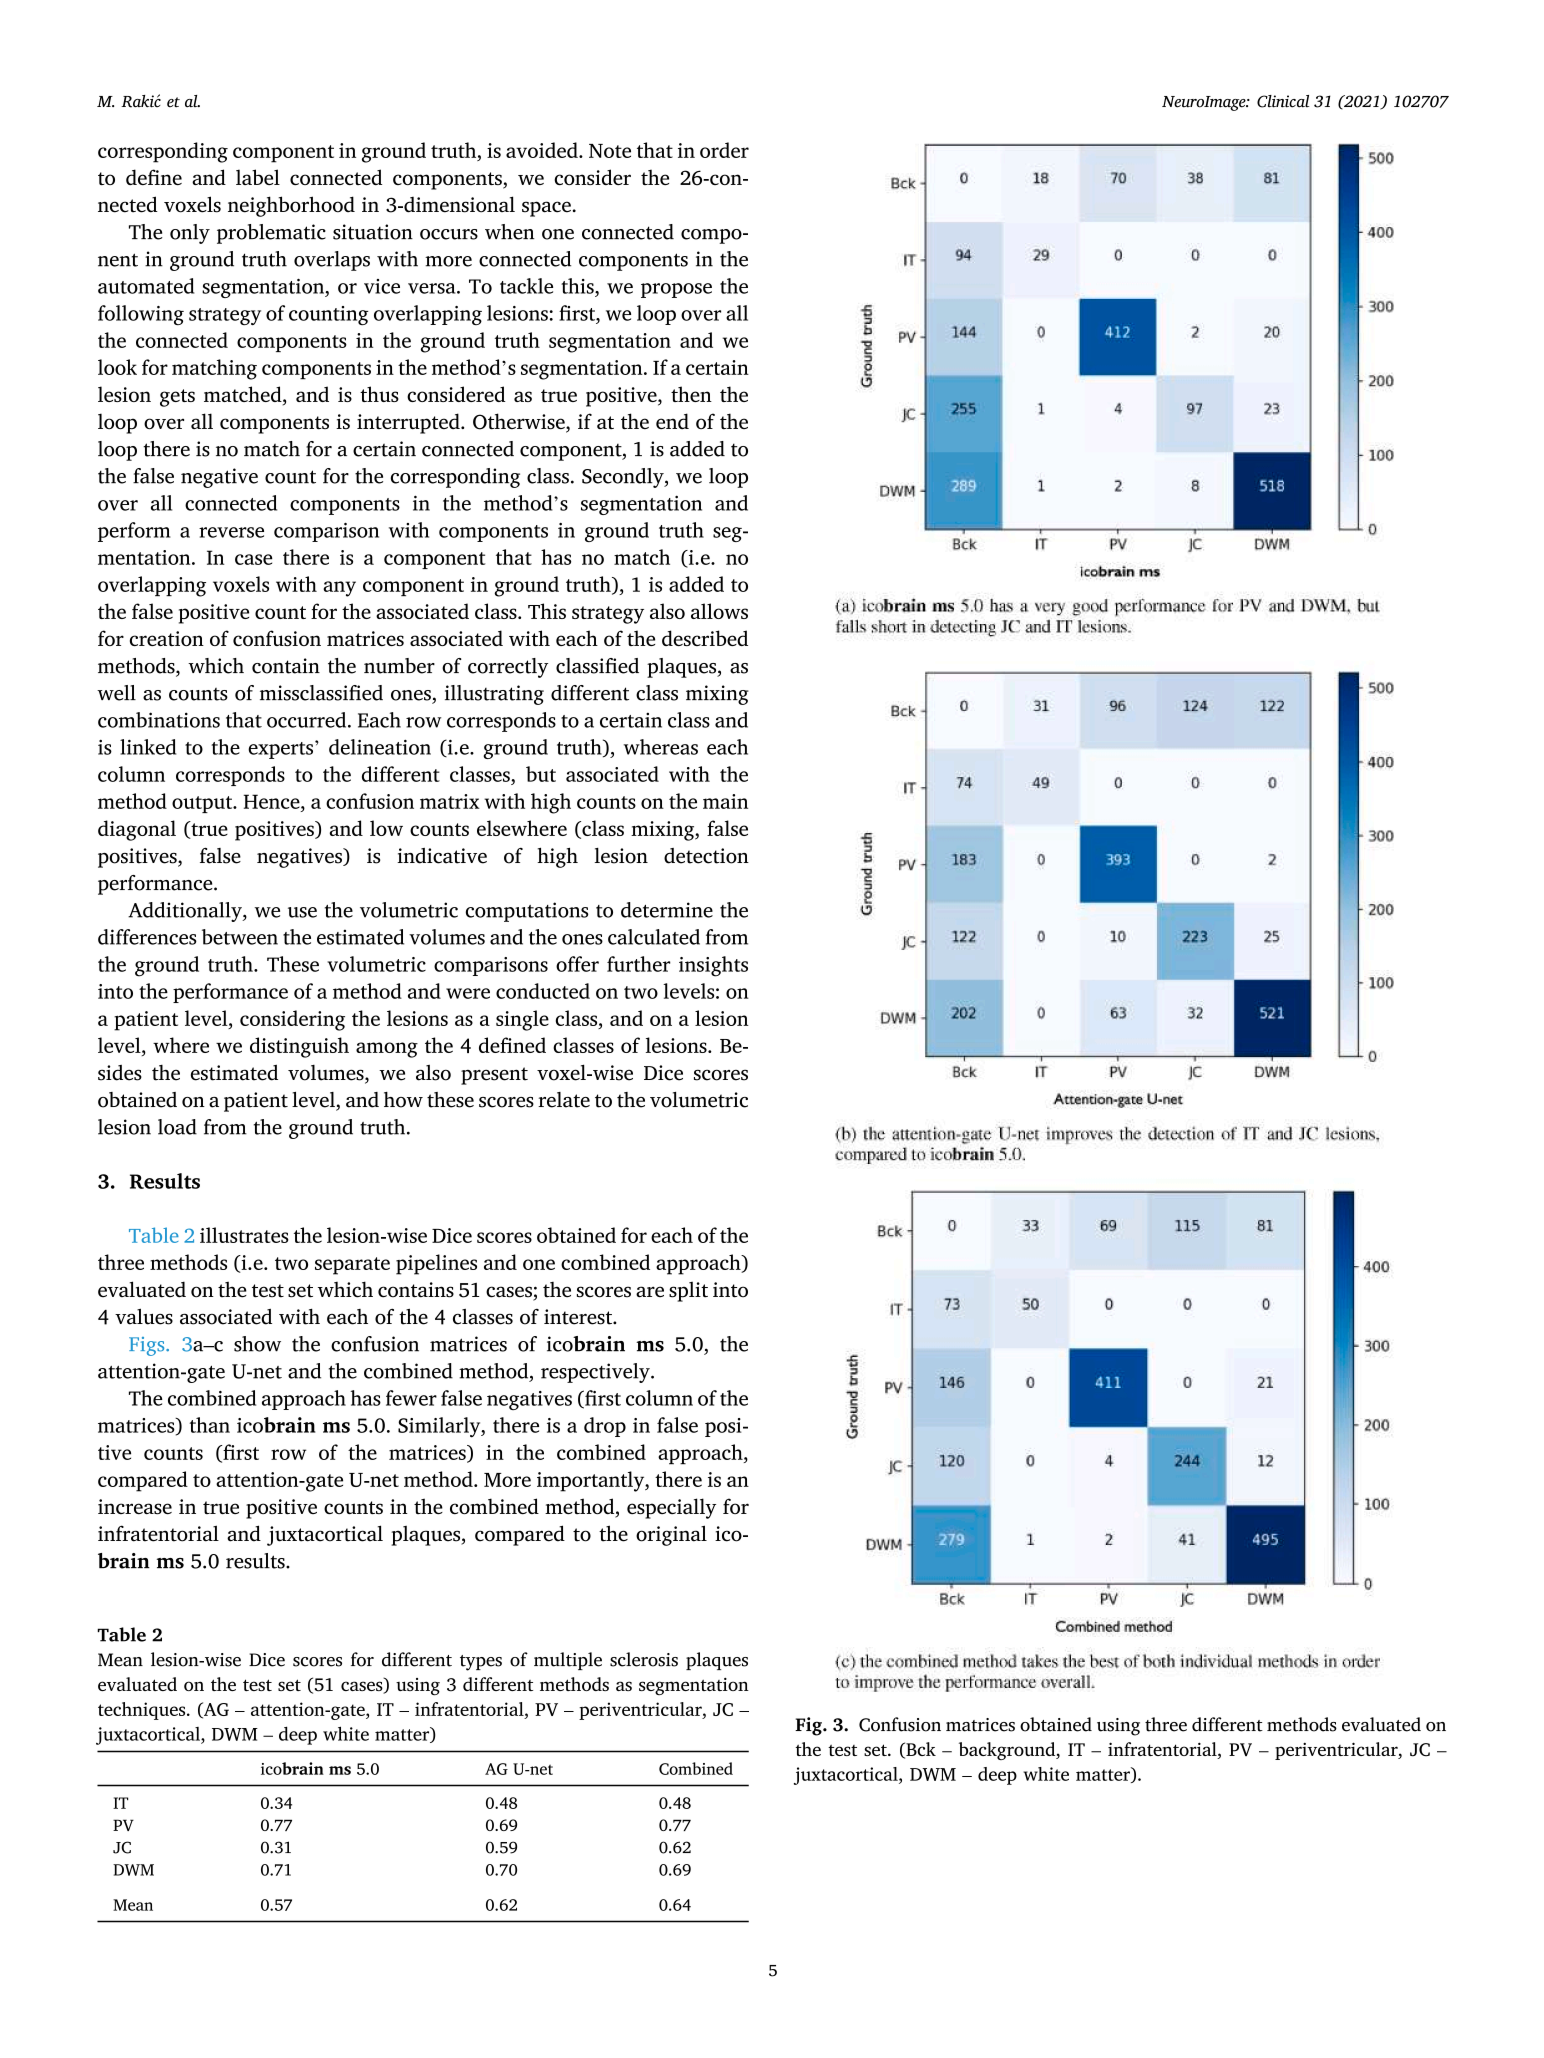 The image size is (1544, 2058). I want to click on creation, so click(167, 638).
